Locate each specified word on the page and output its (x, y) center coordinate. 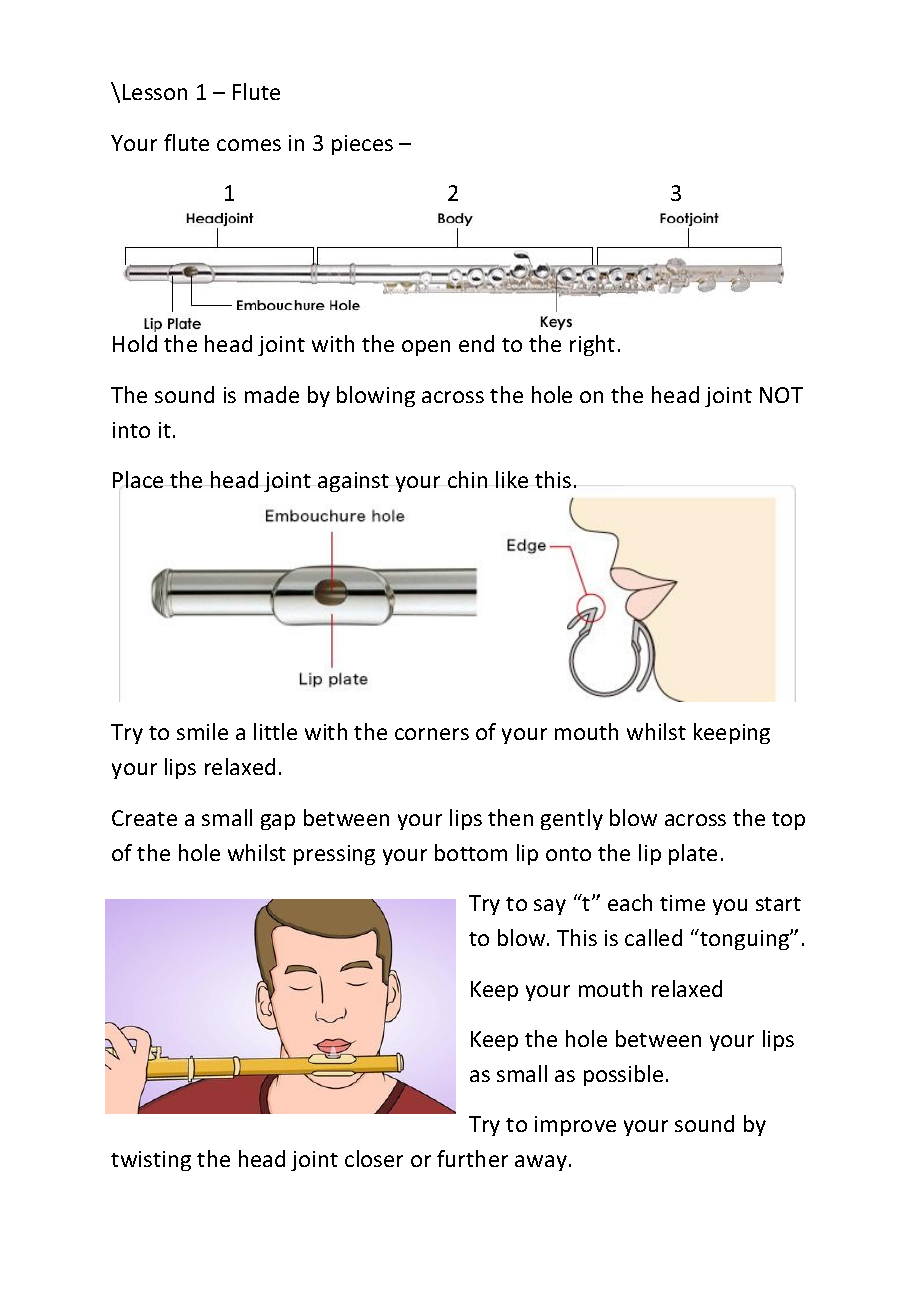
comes (249, 145)
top (788, 821)
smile (202, 731)
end (476, 343)
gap (278, 822)
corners (432, 734)
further (472, 1158)
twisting (151, 1161)
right (592, 345)
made (272, 394)
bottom (471, 852)
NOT (781, 395)
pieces (362, 145)
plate (693, 854)
